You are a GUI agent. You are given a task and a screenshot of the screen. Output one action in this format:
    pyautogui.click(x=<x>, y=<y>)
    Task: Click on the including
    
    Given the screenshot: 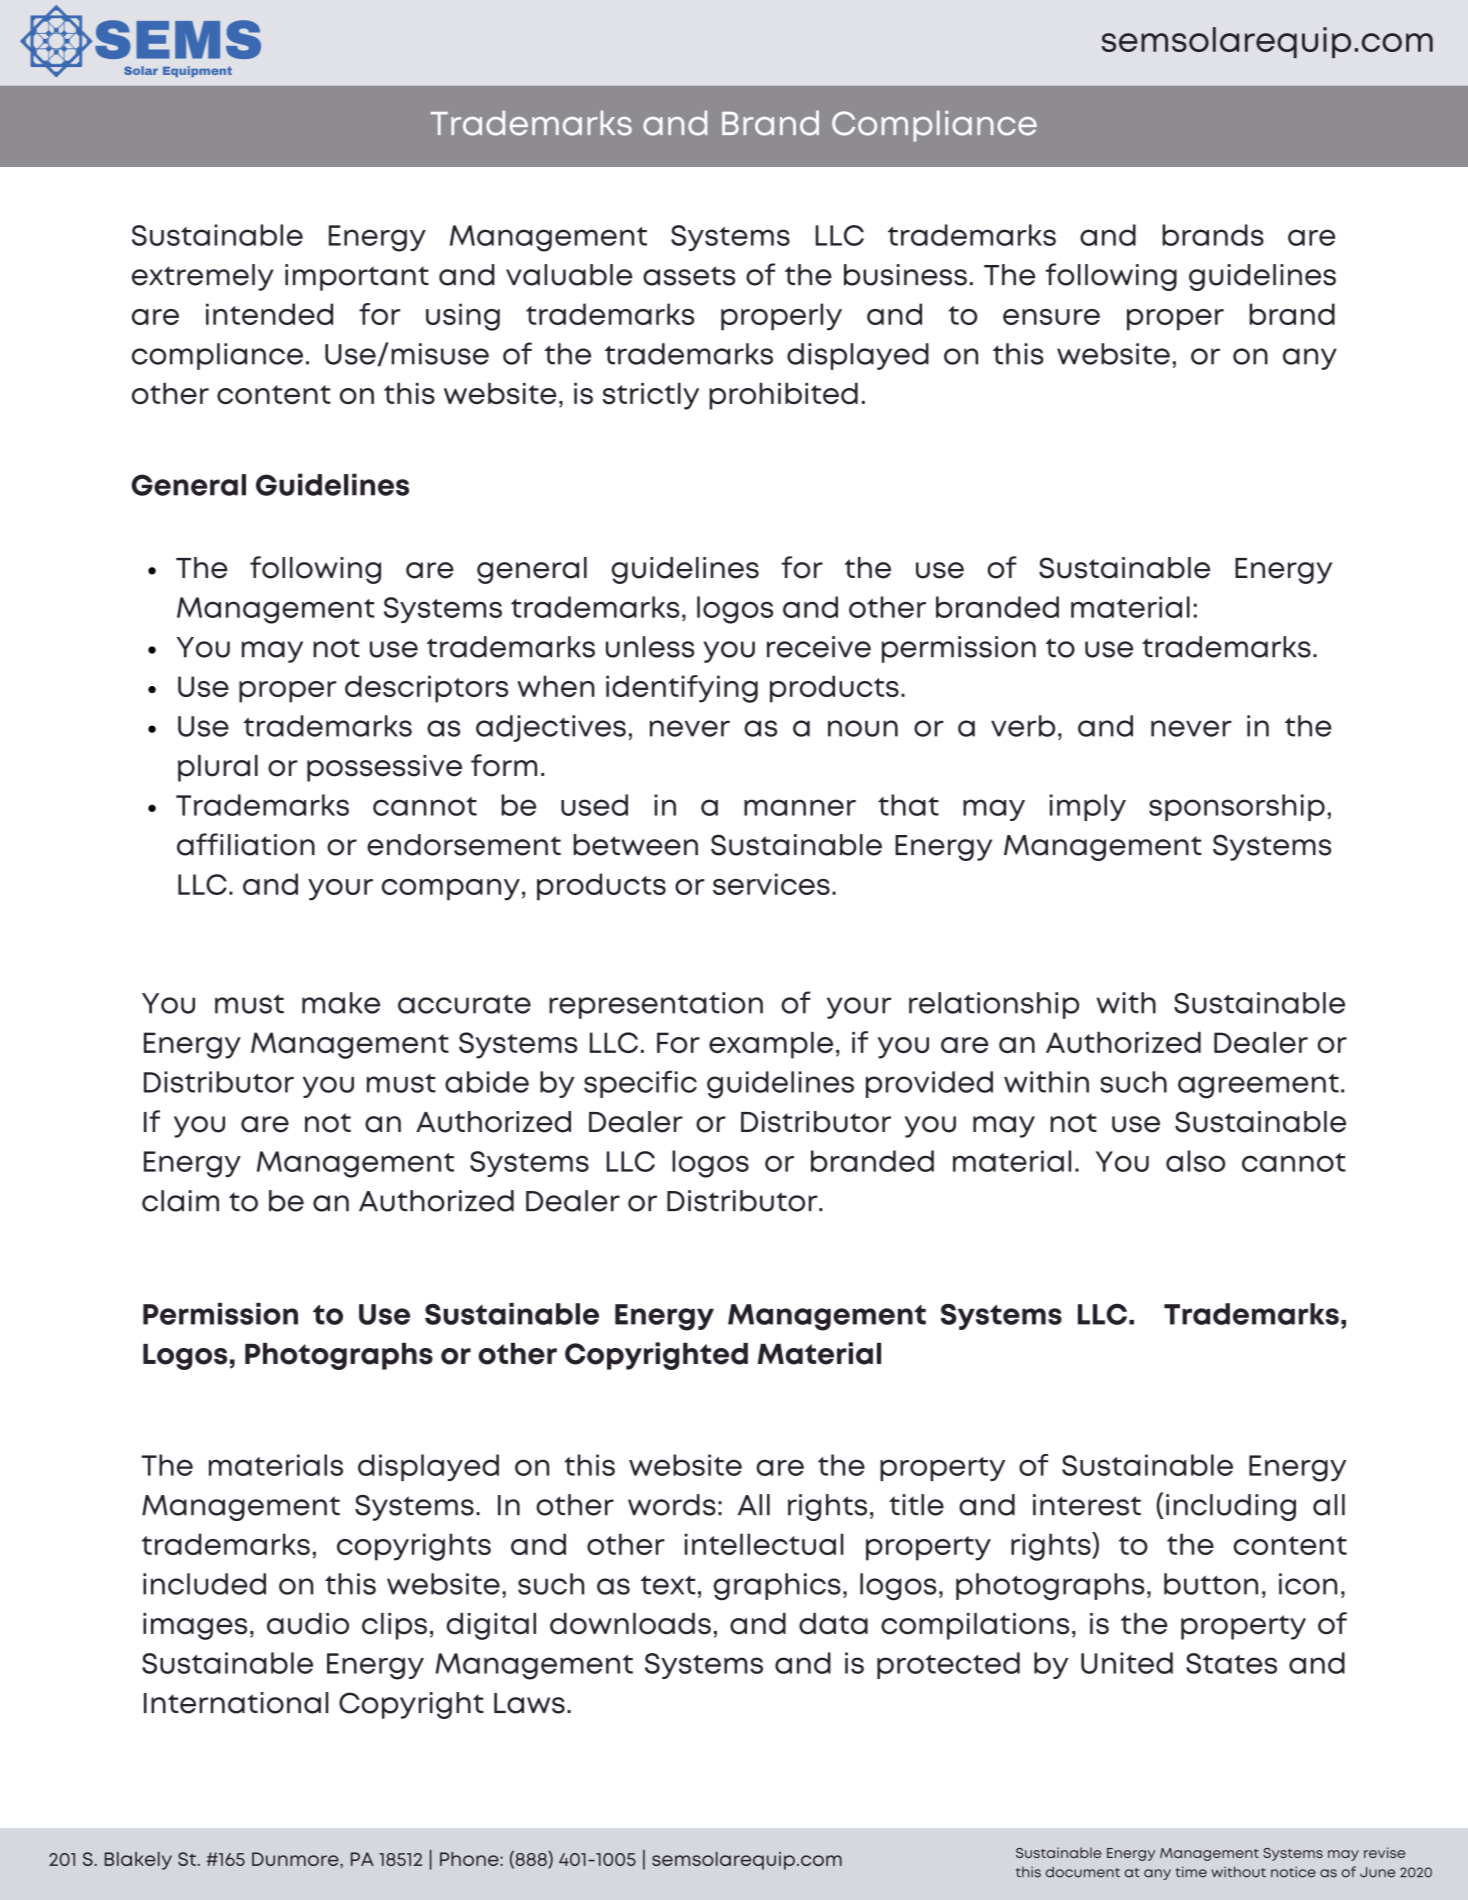 What is the action you would take?
    pyautogui.click(x=1231, y=1507)
